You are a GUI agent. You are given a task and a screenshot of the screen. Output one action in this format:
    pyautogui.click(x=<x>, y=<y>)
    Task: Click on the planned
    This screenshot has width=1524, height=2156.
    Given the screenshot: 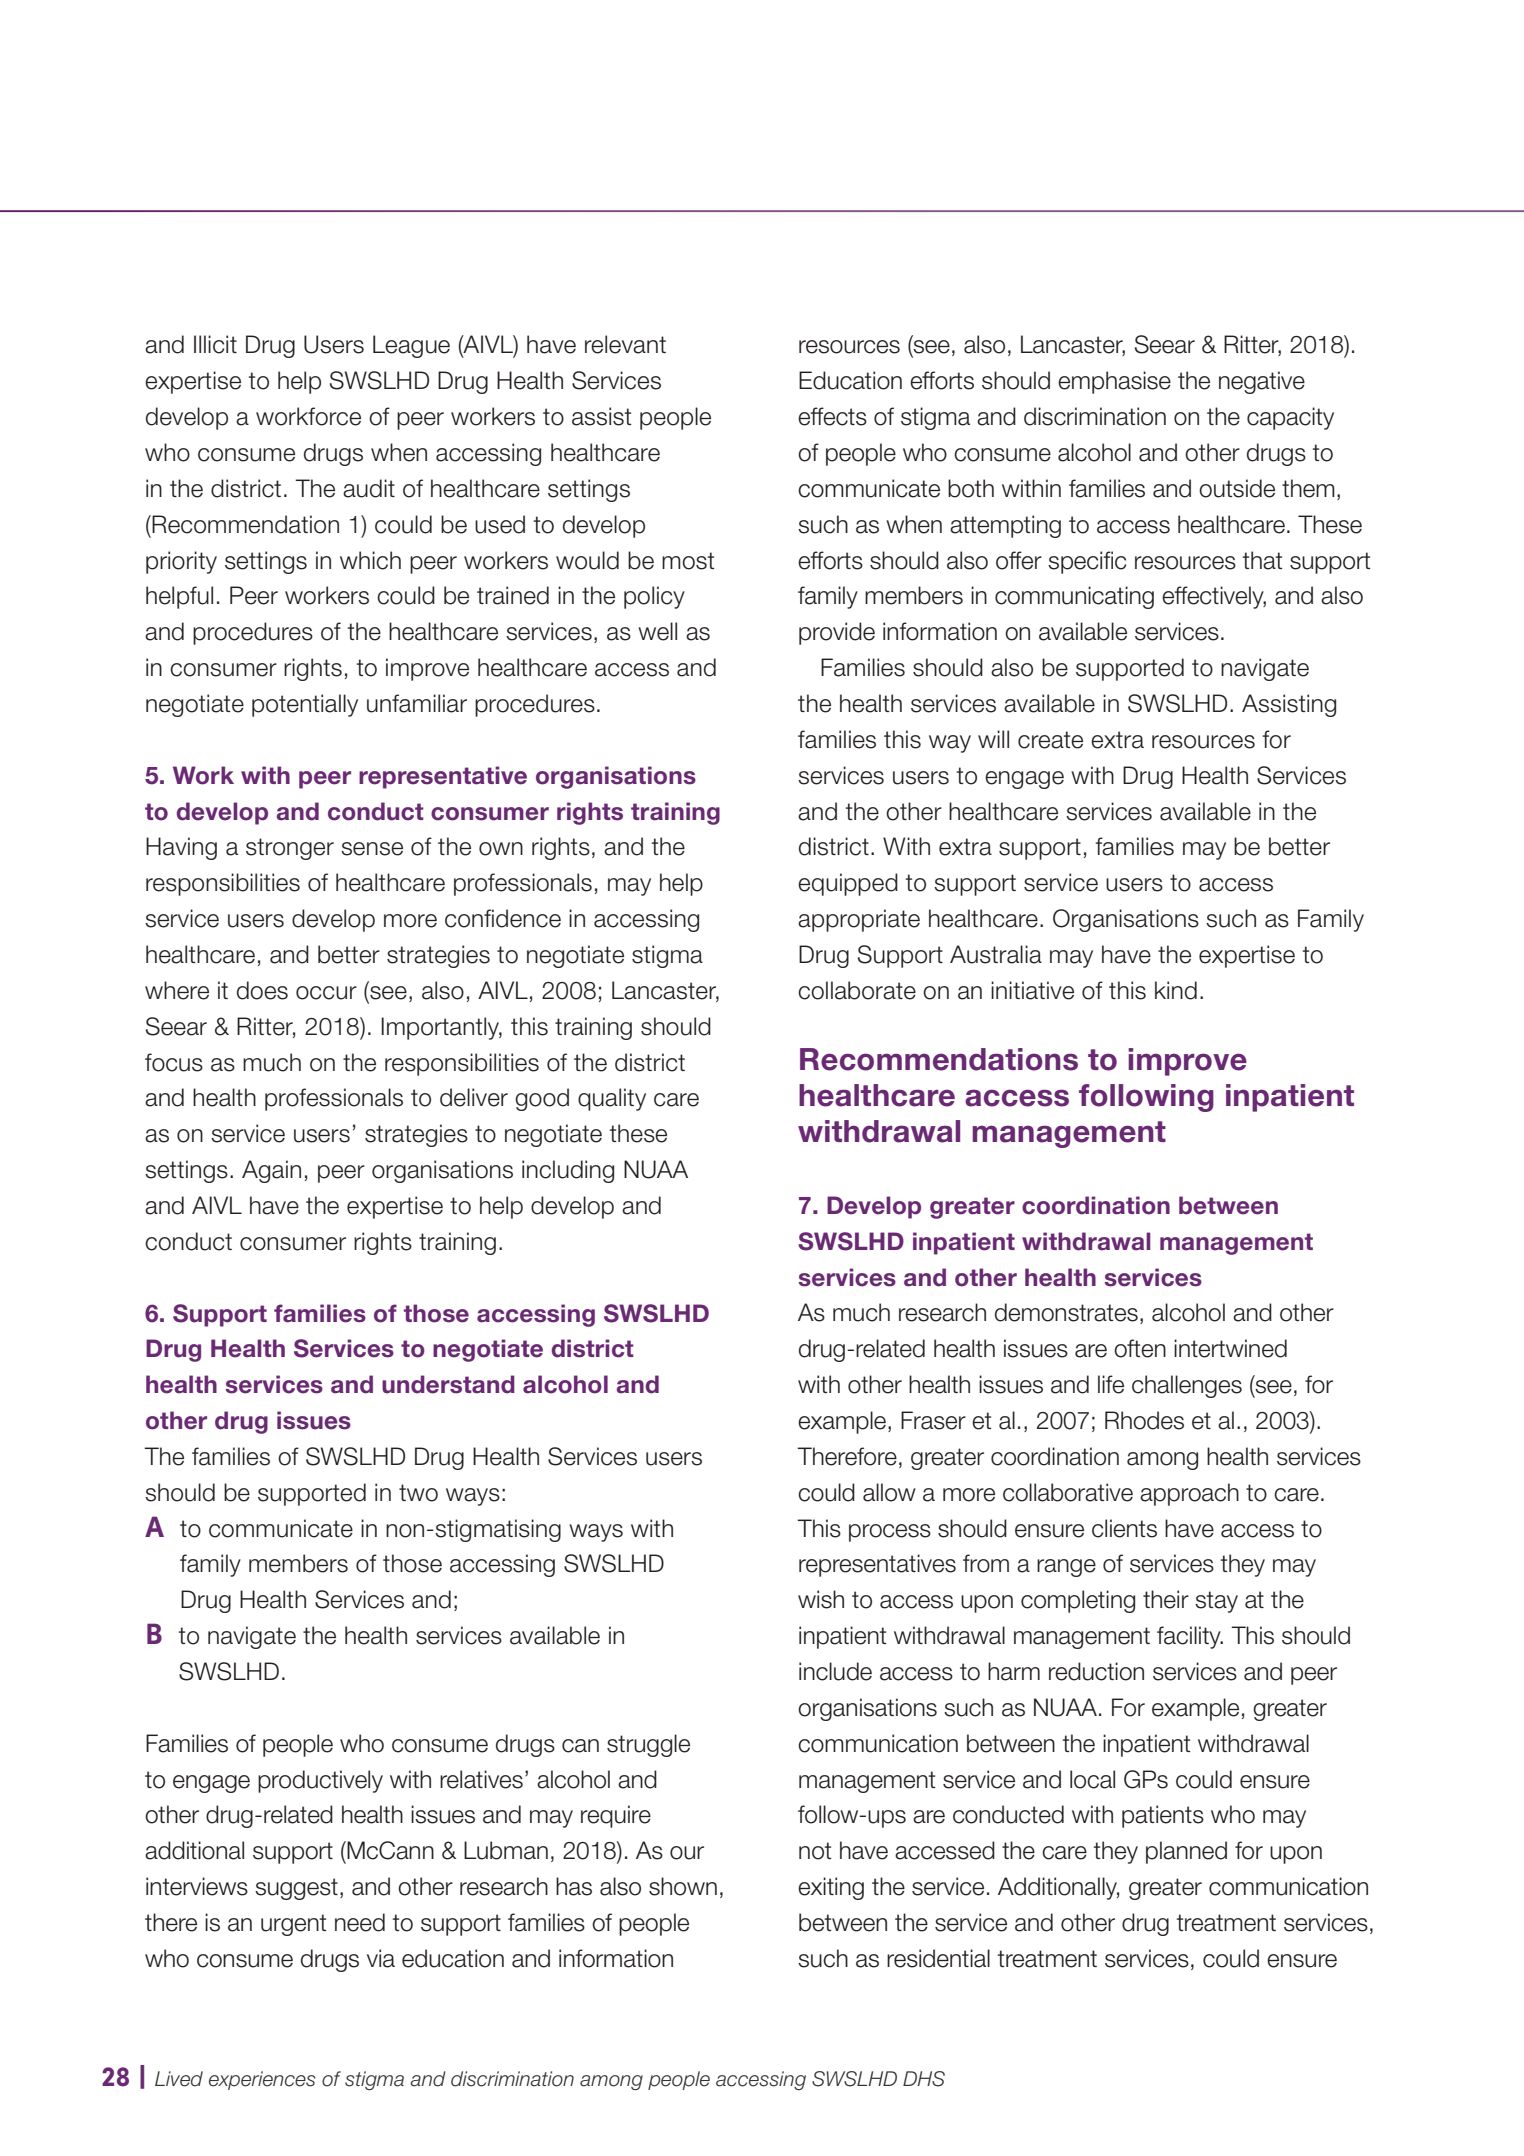 What is the action you would take?
    pyautogui.click(x=1186, y=1852)
